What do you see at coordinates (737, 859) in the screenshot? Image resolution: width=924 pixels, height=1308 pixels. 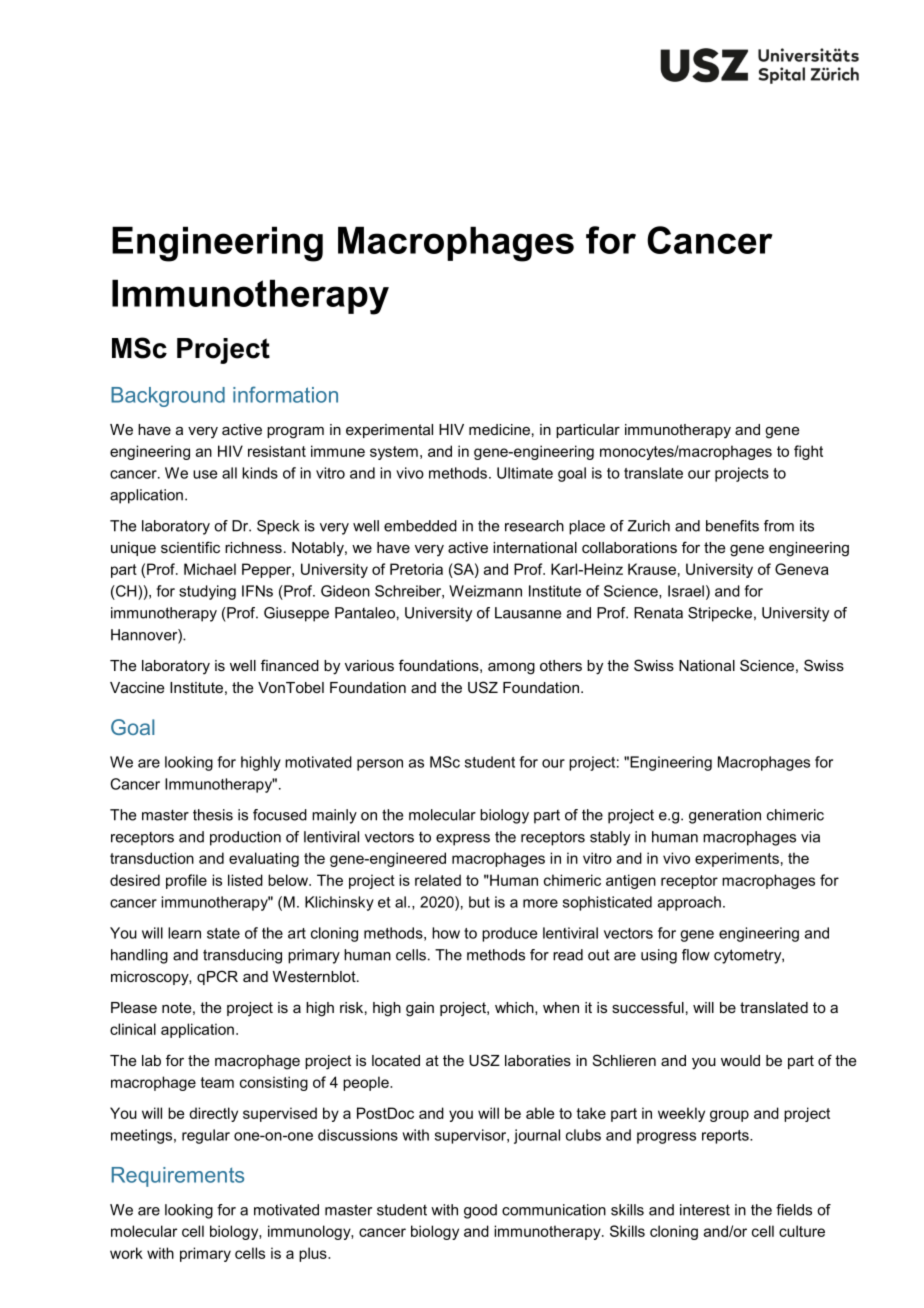 I see `experiments` at bounding box center [737, 859].
